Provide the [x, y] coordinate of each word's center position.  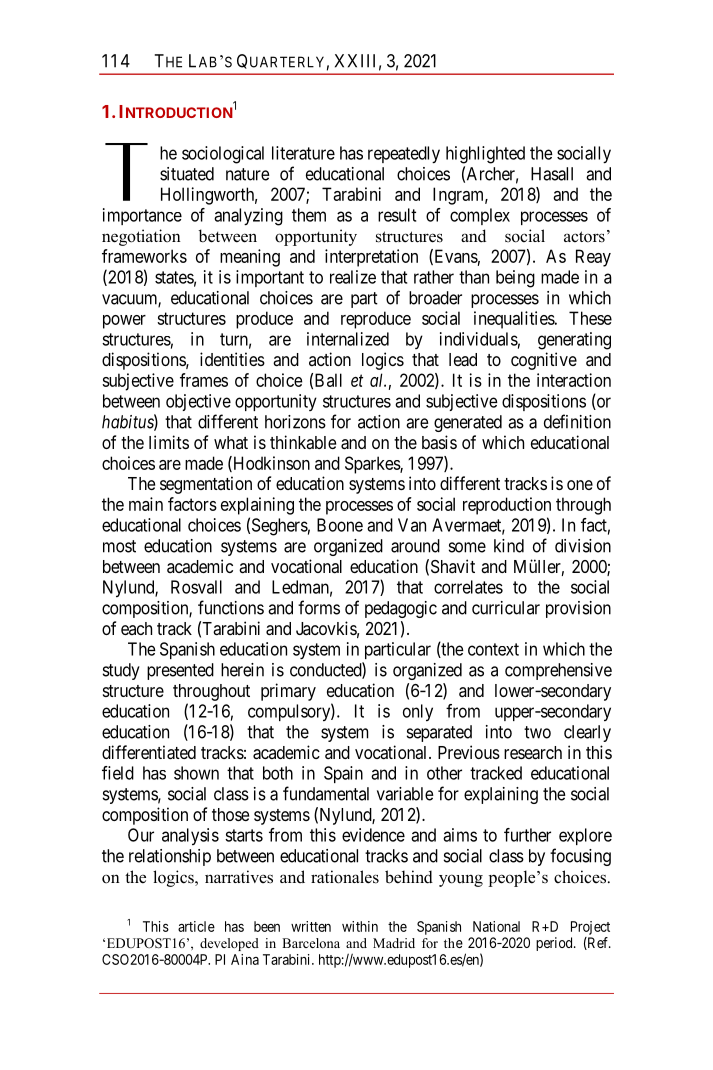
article [196, 926]
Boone [340, 525]
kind [509, 546]
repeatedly [404, 155]
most [119, 546]
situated [187, 174]
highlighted [485, 155]
